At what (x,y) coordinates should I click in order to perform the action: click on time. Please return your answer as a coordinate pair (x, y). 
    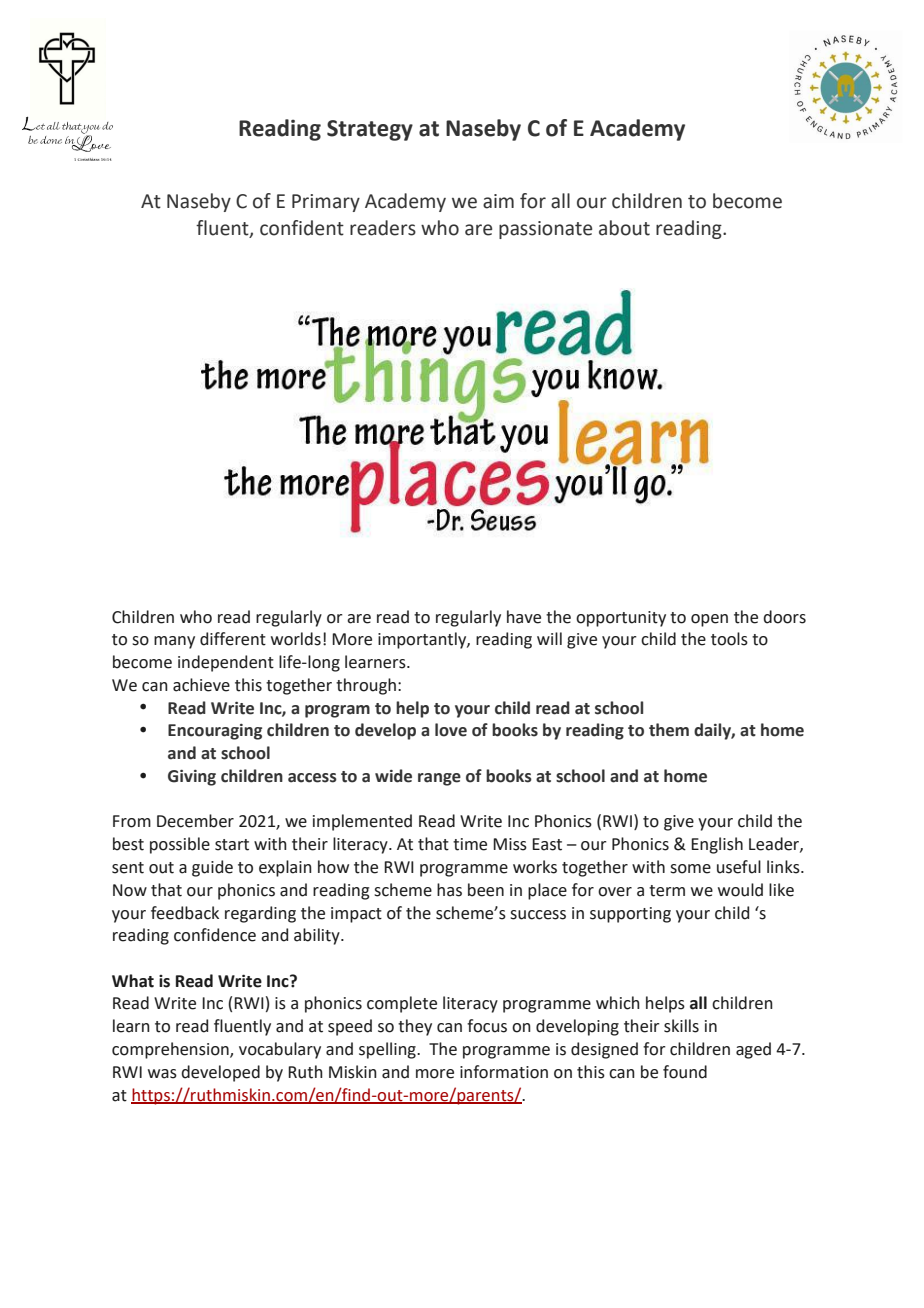
    Looking at the image, I should click on (470, 844).
